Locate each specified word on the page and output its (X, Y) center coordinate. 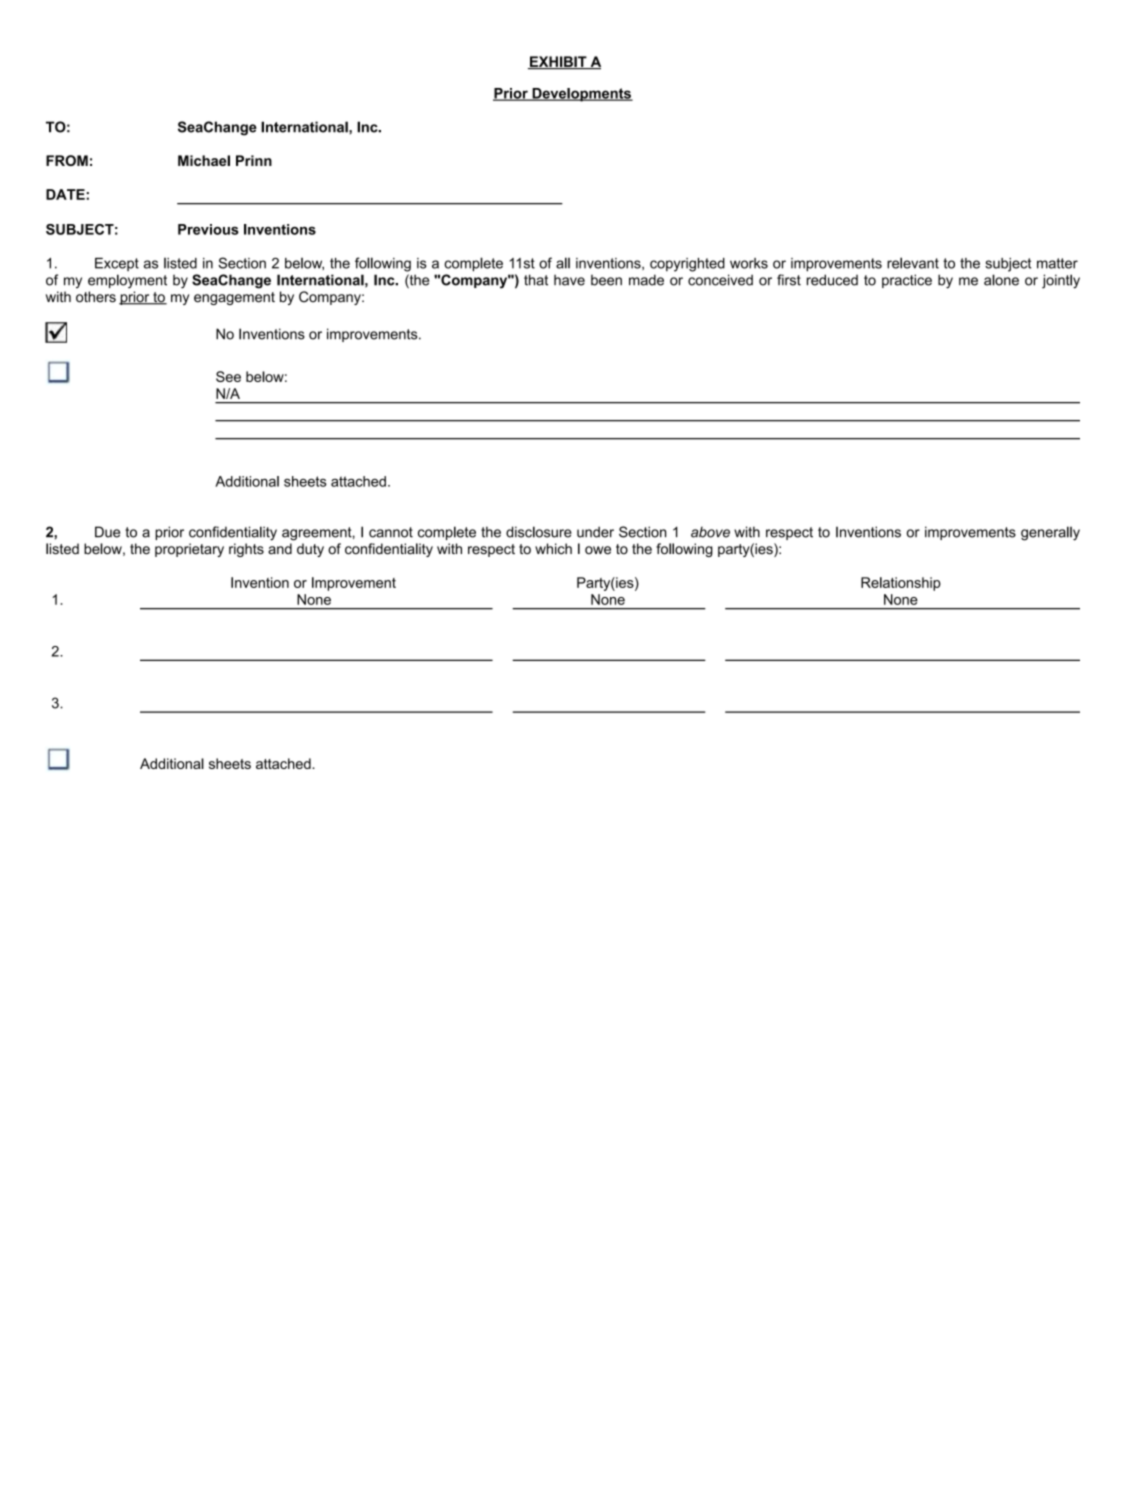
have (569, 280)
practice (907, 281)
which (553, 549)
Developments (581, 95)
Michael (204, 160)
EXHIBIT (558, 62)
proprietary (189, 550)
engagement (234, 298)
